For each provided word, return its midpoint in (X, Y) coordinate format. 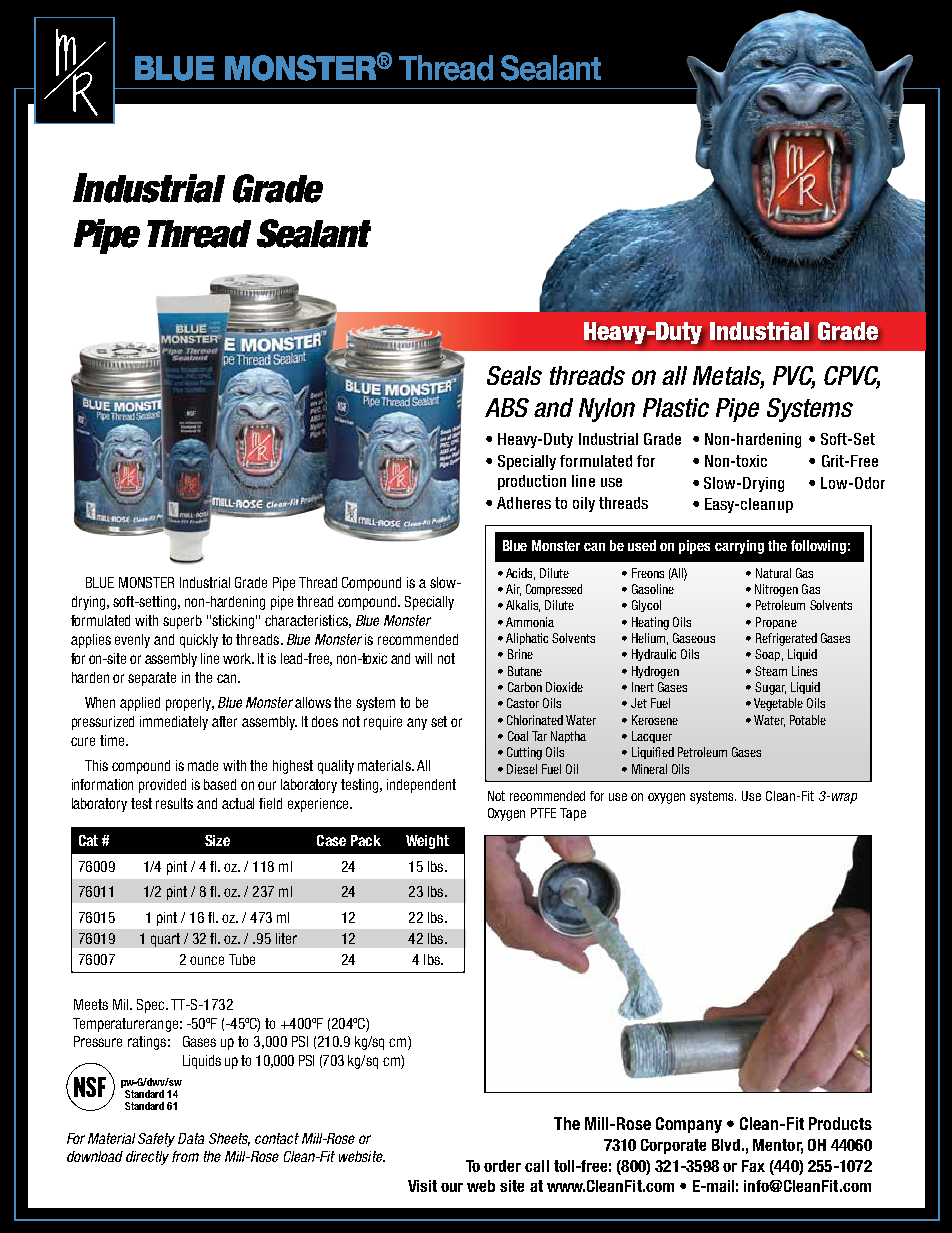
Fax (753, 1166)
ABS (507, 407)
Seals (514, 375)
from (185, 1156)
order (502, 1166)
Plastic (676, 407)
